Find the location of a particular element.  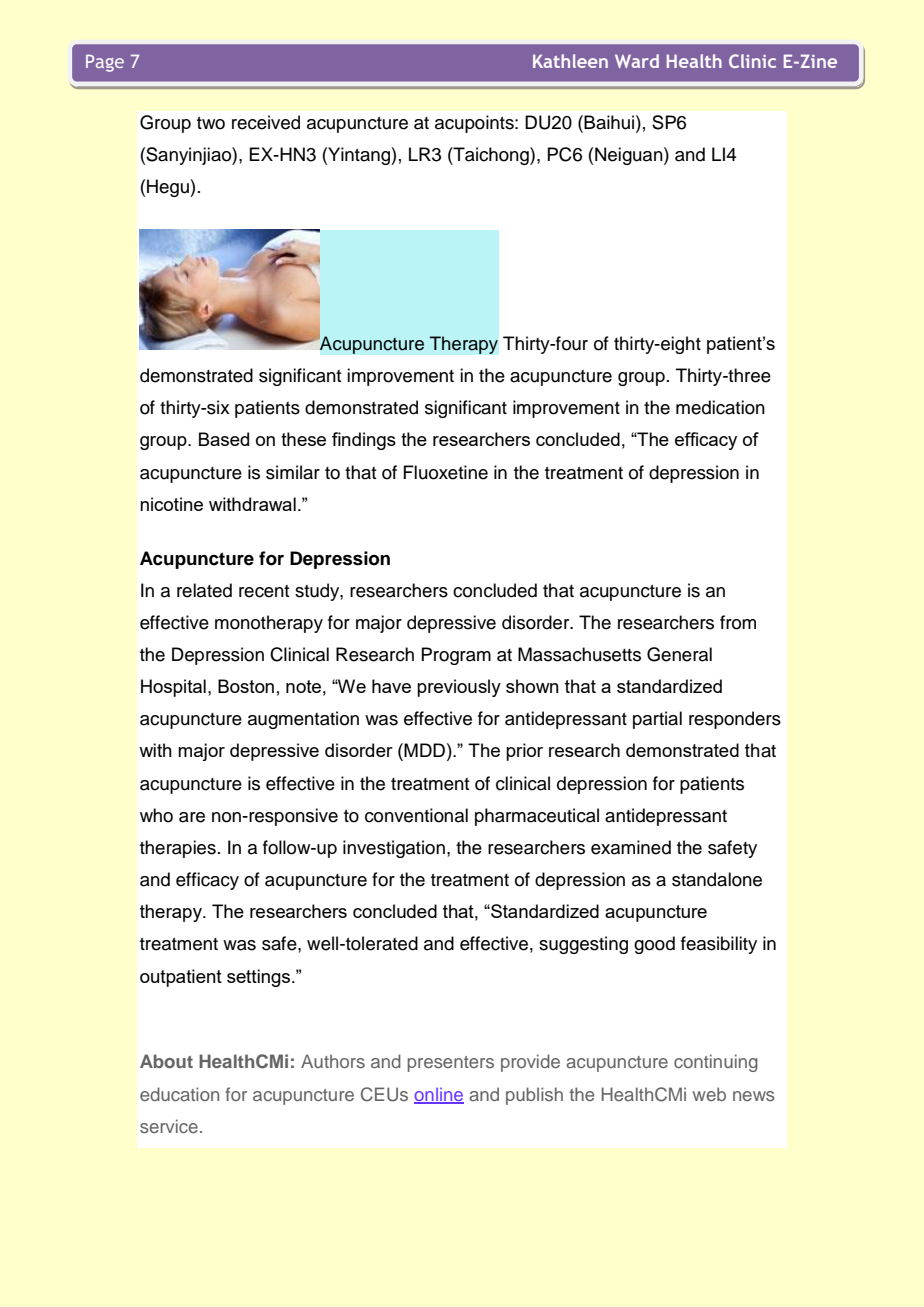

Kathleen is located at coordinates (570, 61).
